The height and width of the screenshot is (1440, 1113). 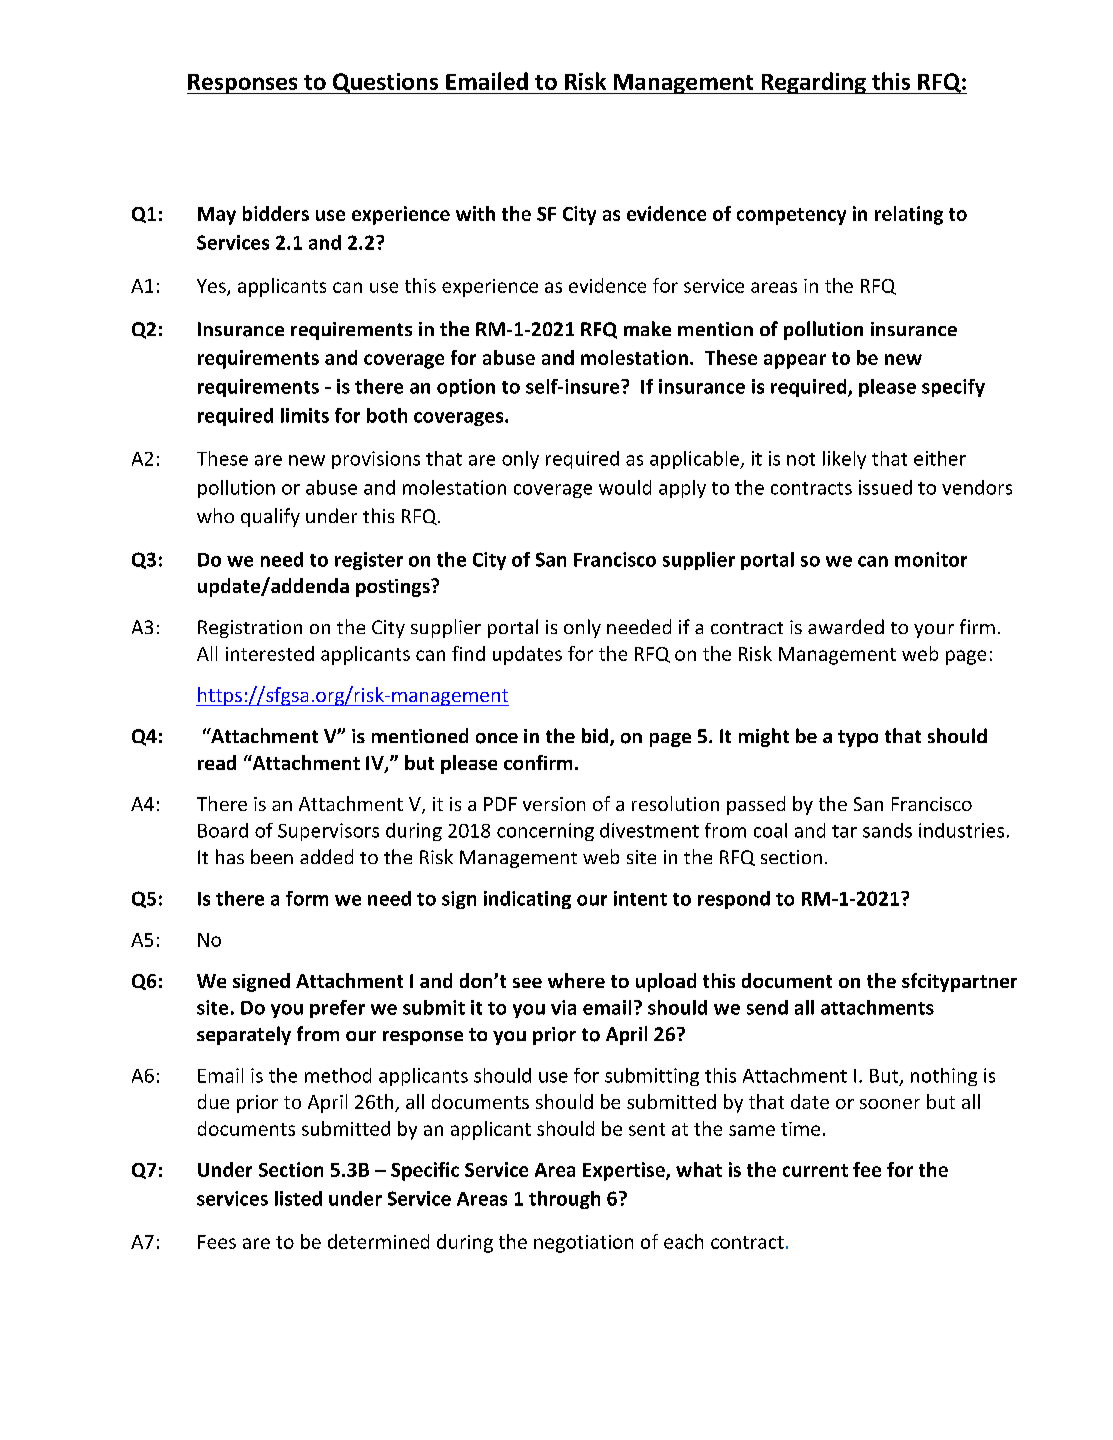 What do you see at coordinates (270, 517) in the screenshot?
I see `qualify` at bounding box center [270, 517].
